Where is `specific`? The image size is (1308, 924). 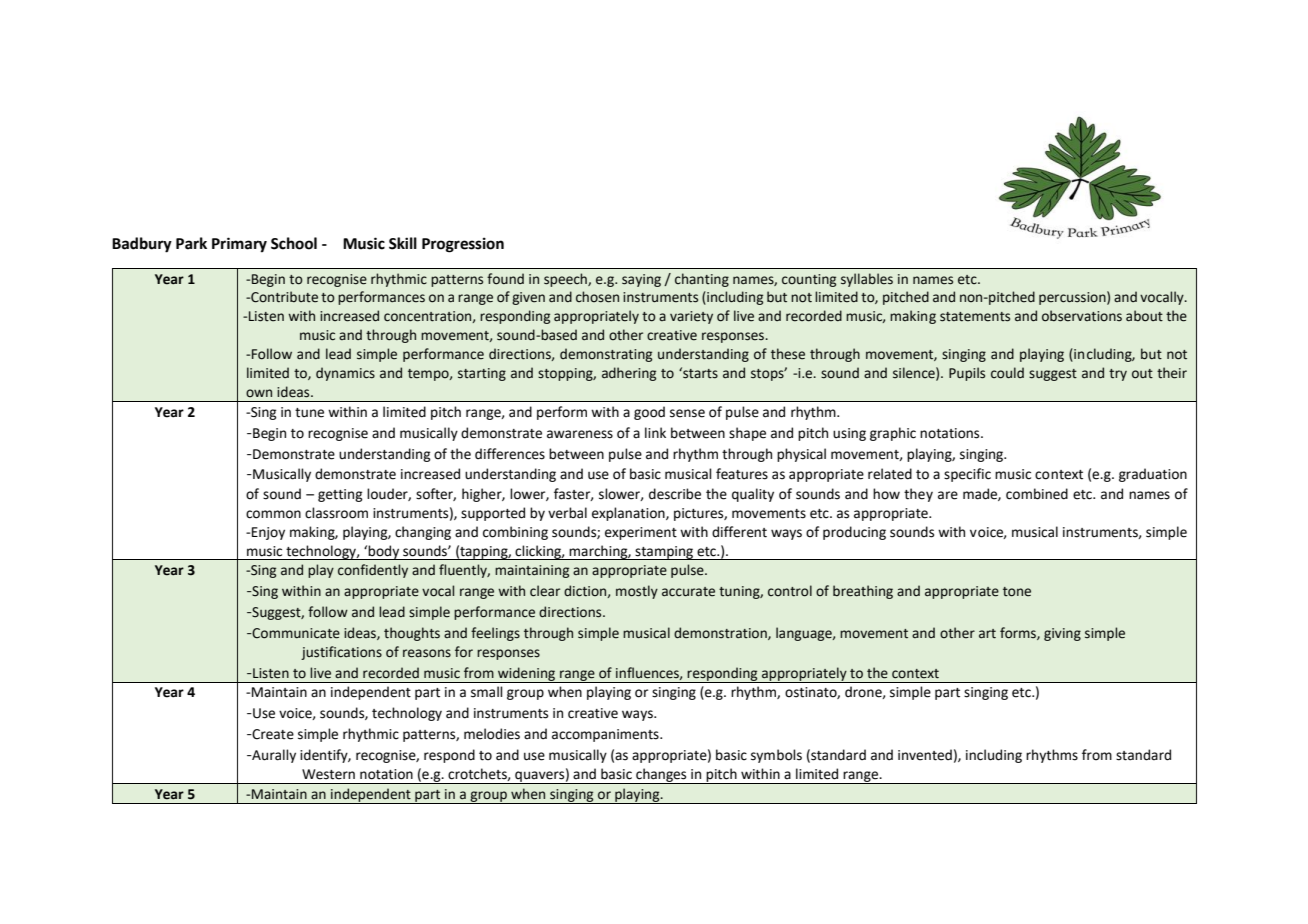 specific is located at coordinates (967, 475).
